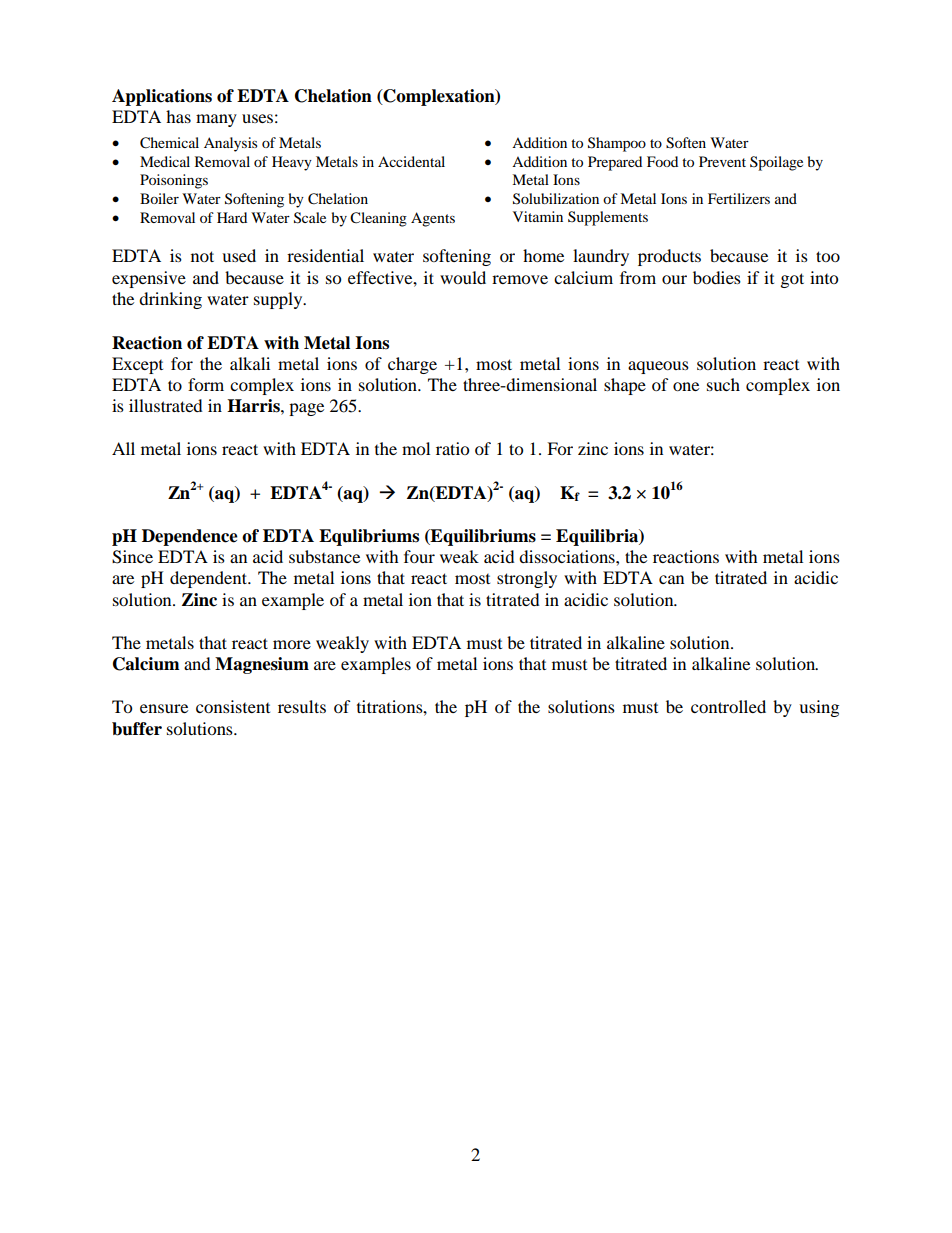 This image has height=1233, width=952. What do you see at coordinates (728, 706) in the image?
I see `controlled` at bounding box center [728, 706].
